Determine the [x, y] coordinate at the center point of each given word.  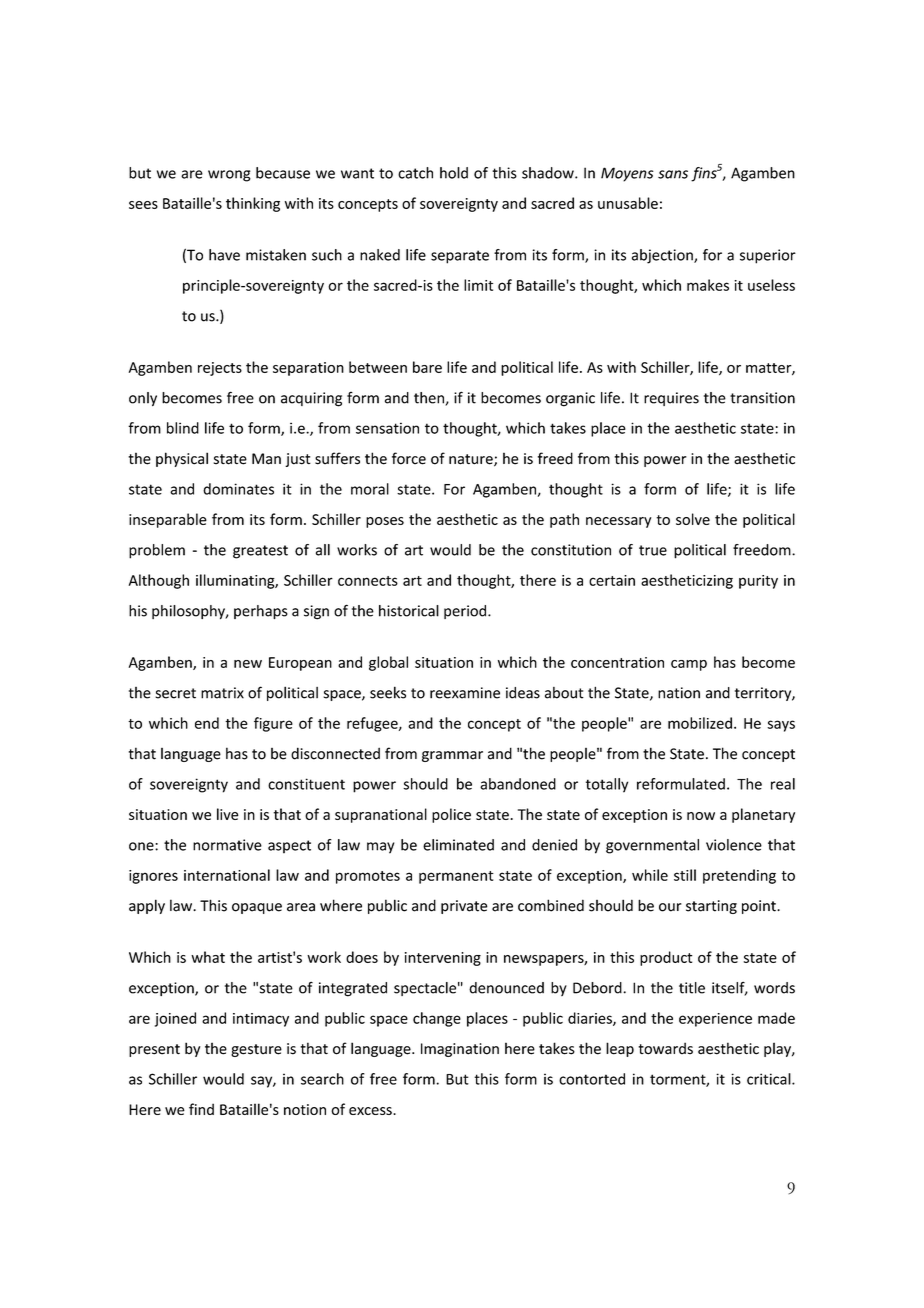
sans [673, 174]
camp [689, 665]
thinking [253, 204]
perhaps [261, 612]
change [437, 1019]
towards [665, 1048]
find [201, 1109]
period [466, 612]
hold [454, 173]
